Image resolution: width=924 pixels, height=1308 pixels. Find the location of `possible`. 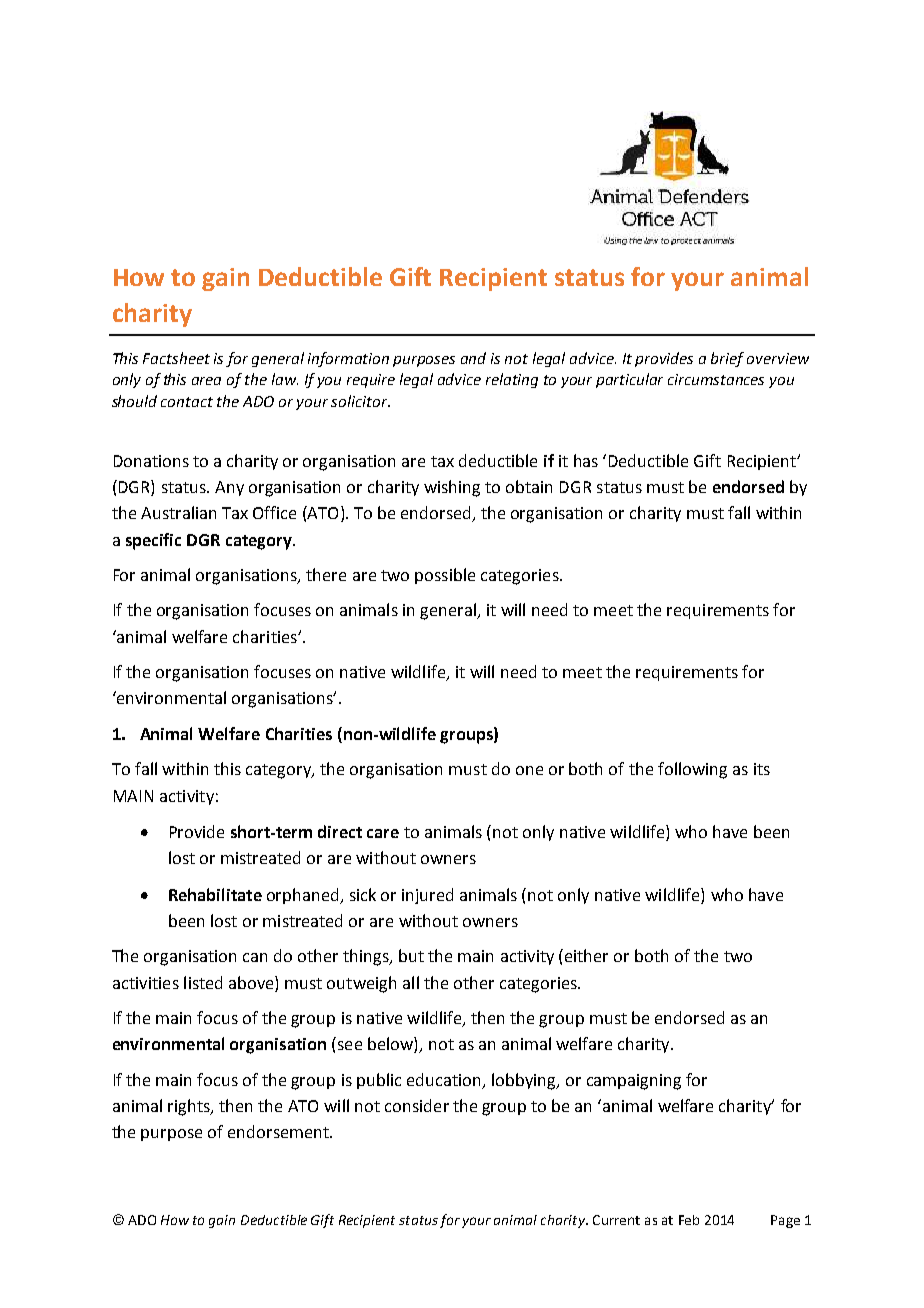

possible is located at coordinates (445, 576).
